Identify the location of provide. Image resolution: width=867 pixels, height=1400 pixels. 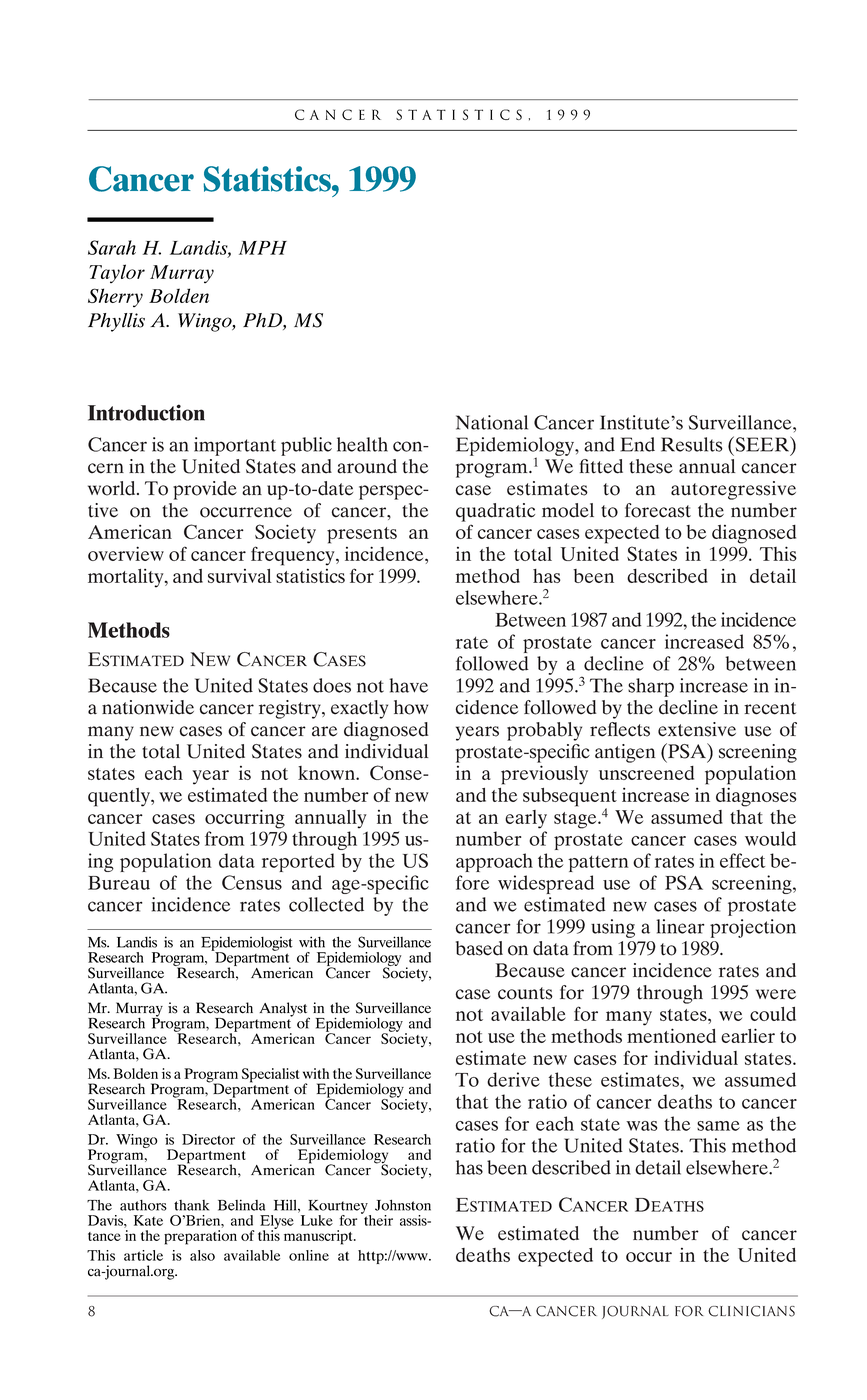
(205, 490).
